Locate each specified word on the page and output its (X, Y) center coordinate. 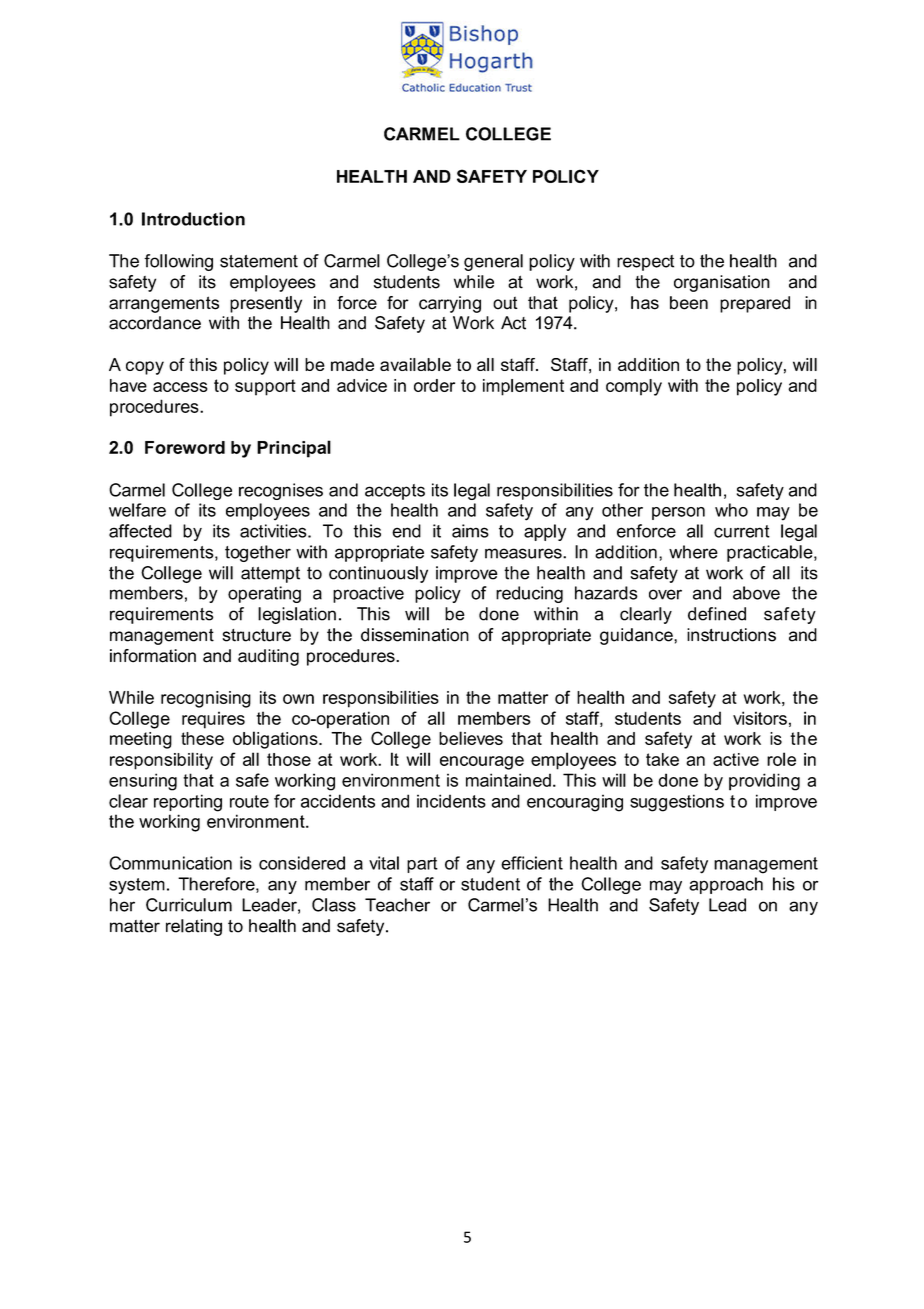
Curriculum (189, 905)
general (493, 262)
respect (645, 263)
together (258, 553)
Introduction (193, 219)
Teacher (397, 905)
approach (726, 885)
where (693, 552)
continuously (378, 574)
